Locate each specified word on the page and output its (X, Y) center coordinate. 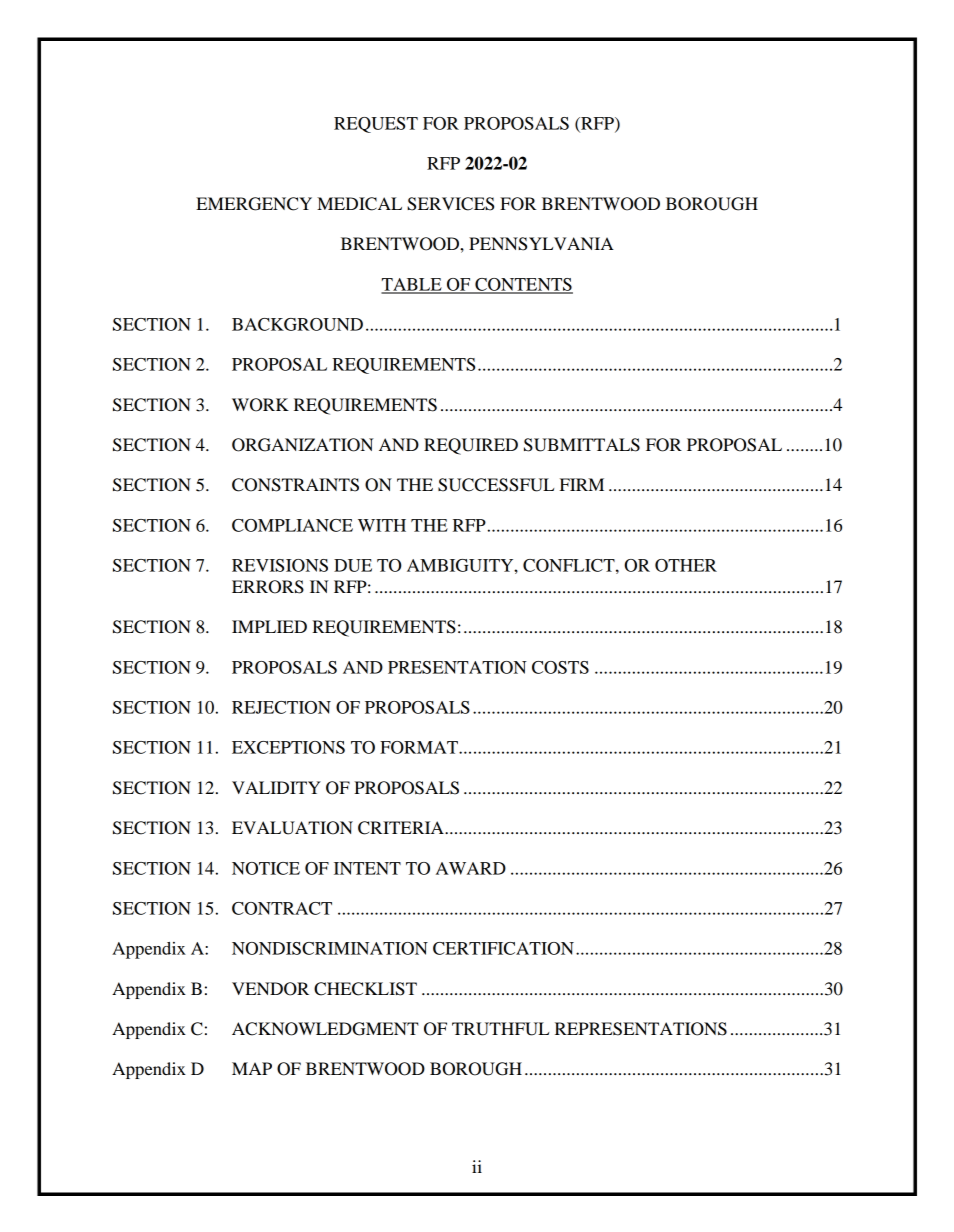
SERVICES (450, 204)
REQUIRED (471, 446)
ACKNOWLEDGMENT (325, 1029)
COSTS (560, 667)
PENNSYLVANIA (541, 244)
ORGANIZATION (303, 445)
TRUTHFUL (500, 1029)
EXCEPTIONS (288, 747)
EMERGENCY (254, 204)
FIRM (582, 484)
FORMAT (419, 747)
